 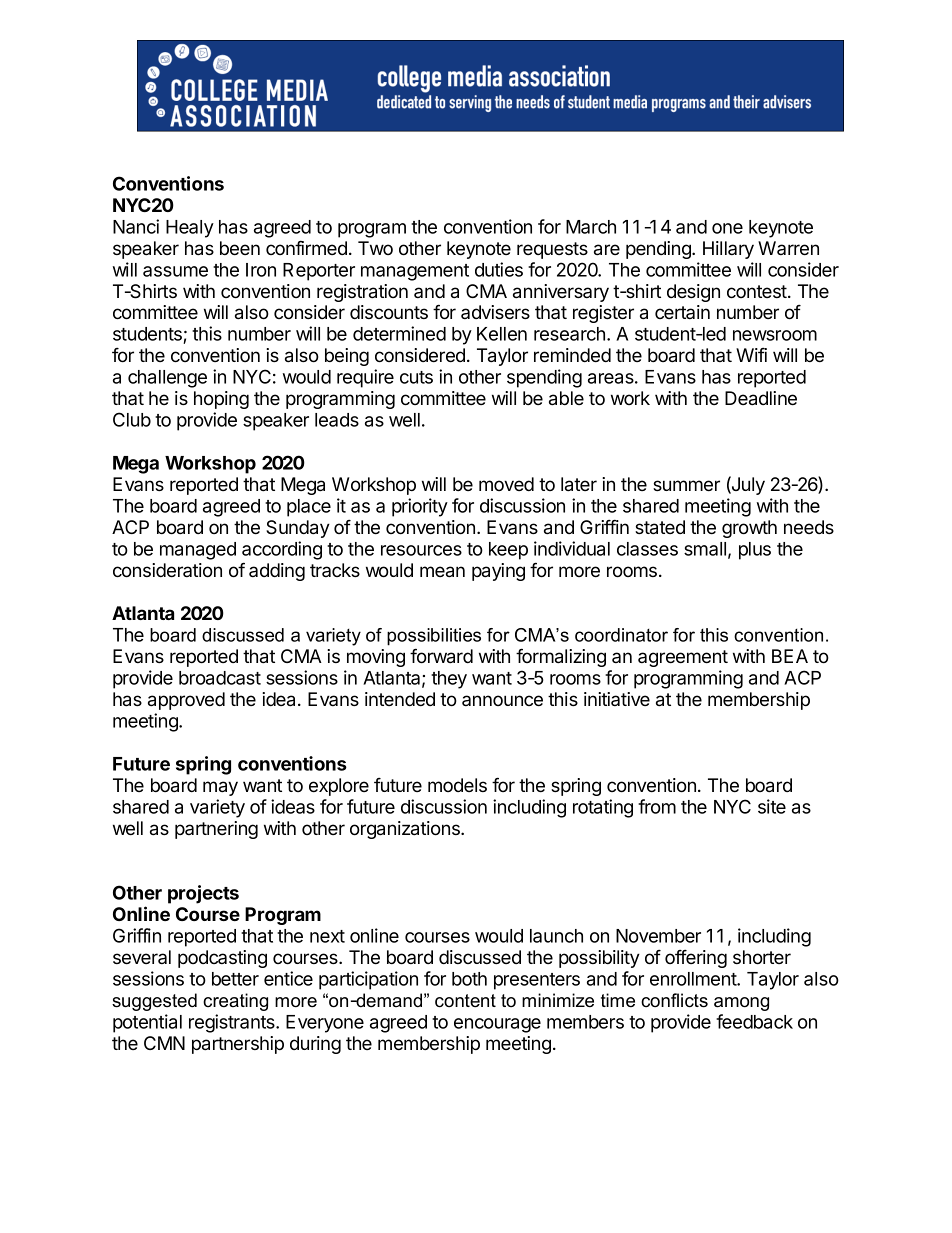 I want to click on feedback, so click(x=754, y=1021).
